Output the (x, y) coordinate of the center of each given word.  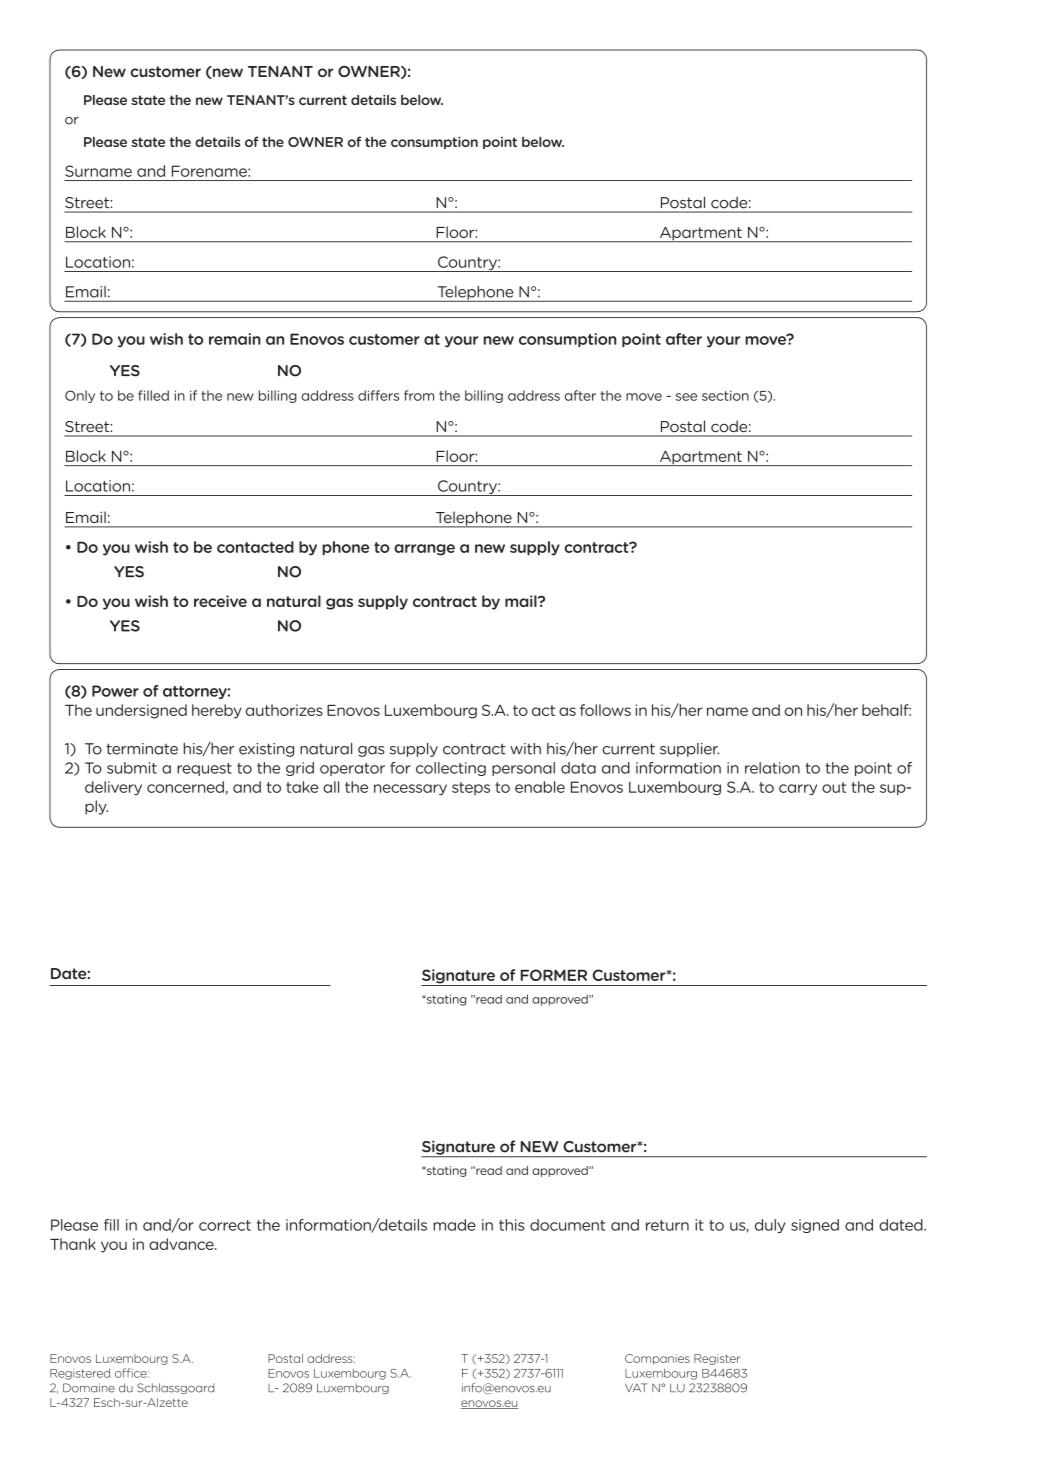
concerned (186, 788)
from (419, 395)
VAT (636, 1387)
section (725, 395)
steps (471, 788)
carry (798, 790)
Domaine (89, 1388)
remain (235, 339)
